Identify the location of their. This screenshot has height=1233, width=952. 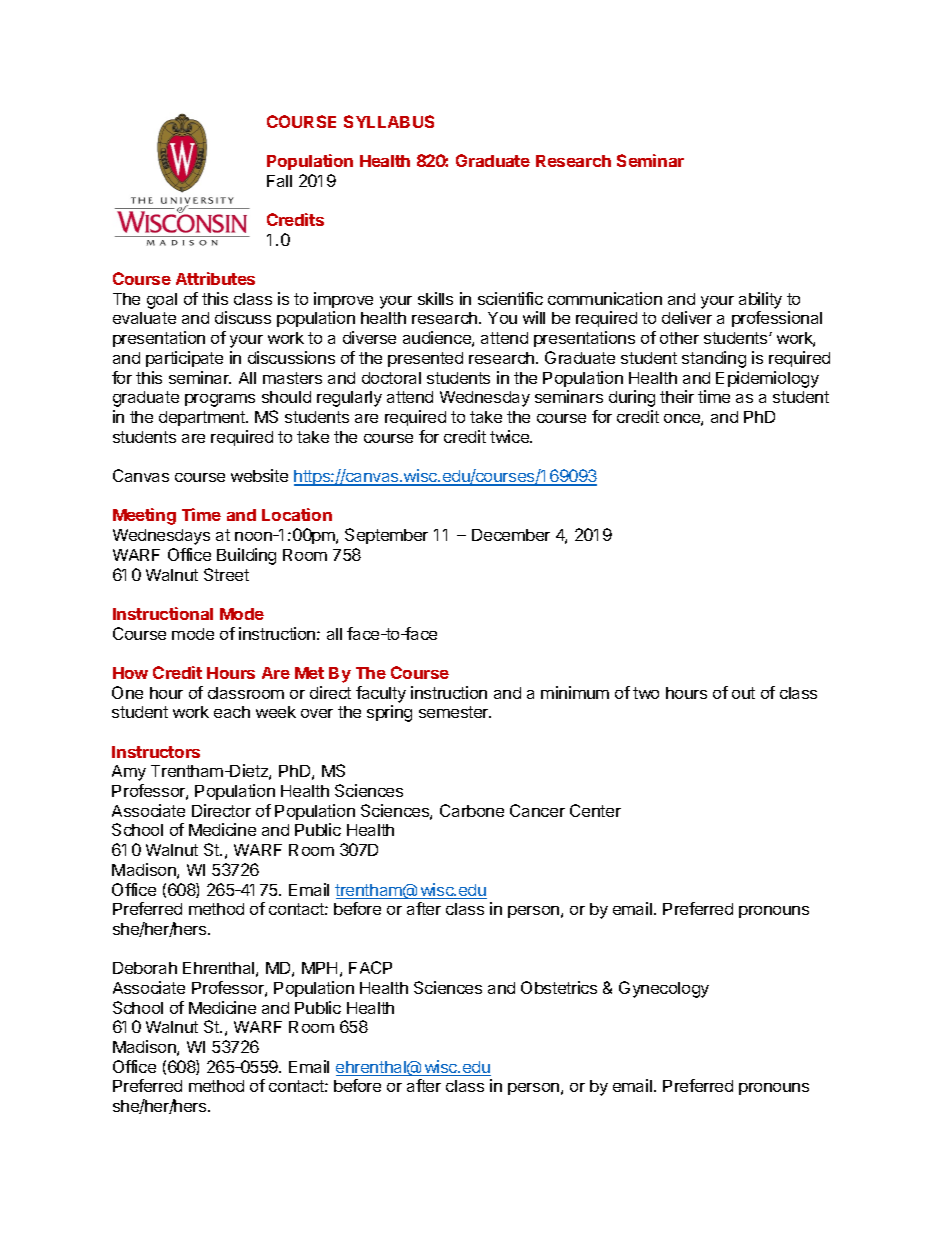
(677, 396).
